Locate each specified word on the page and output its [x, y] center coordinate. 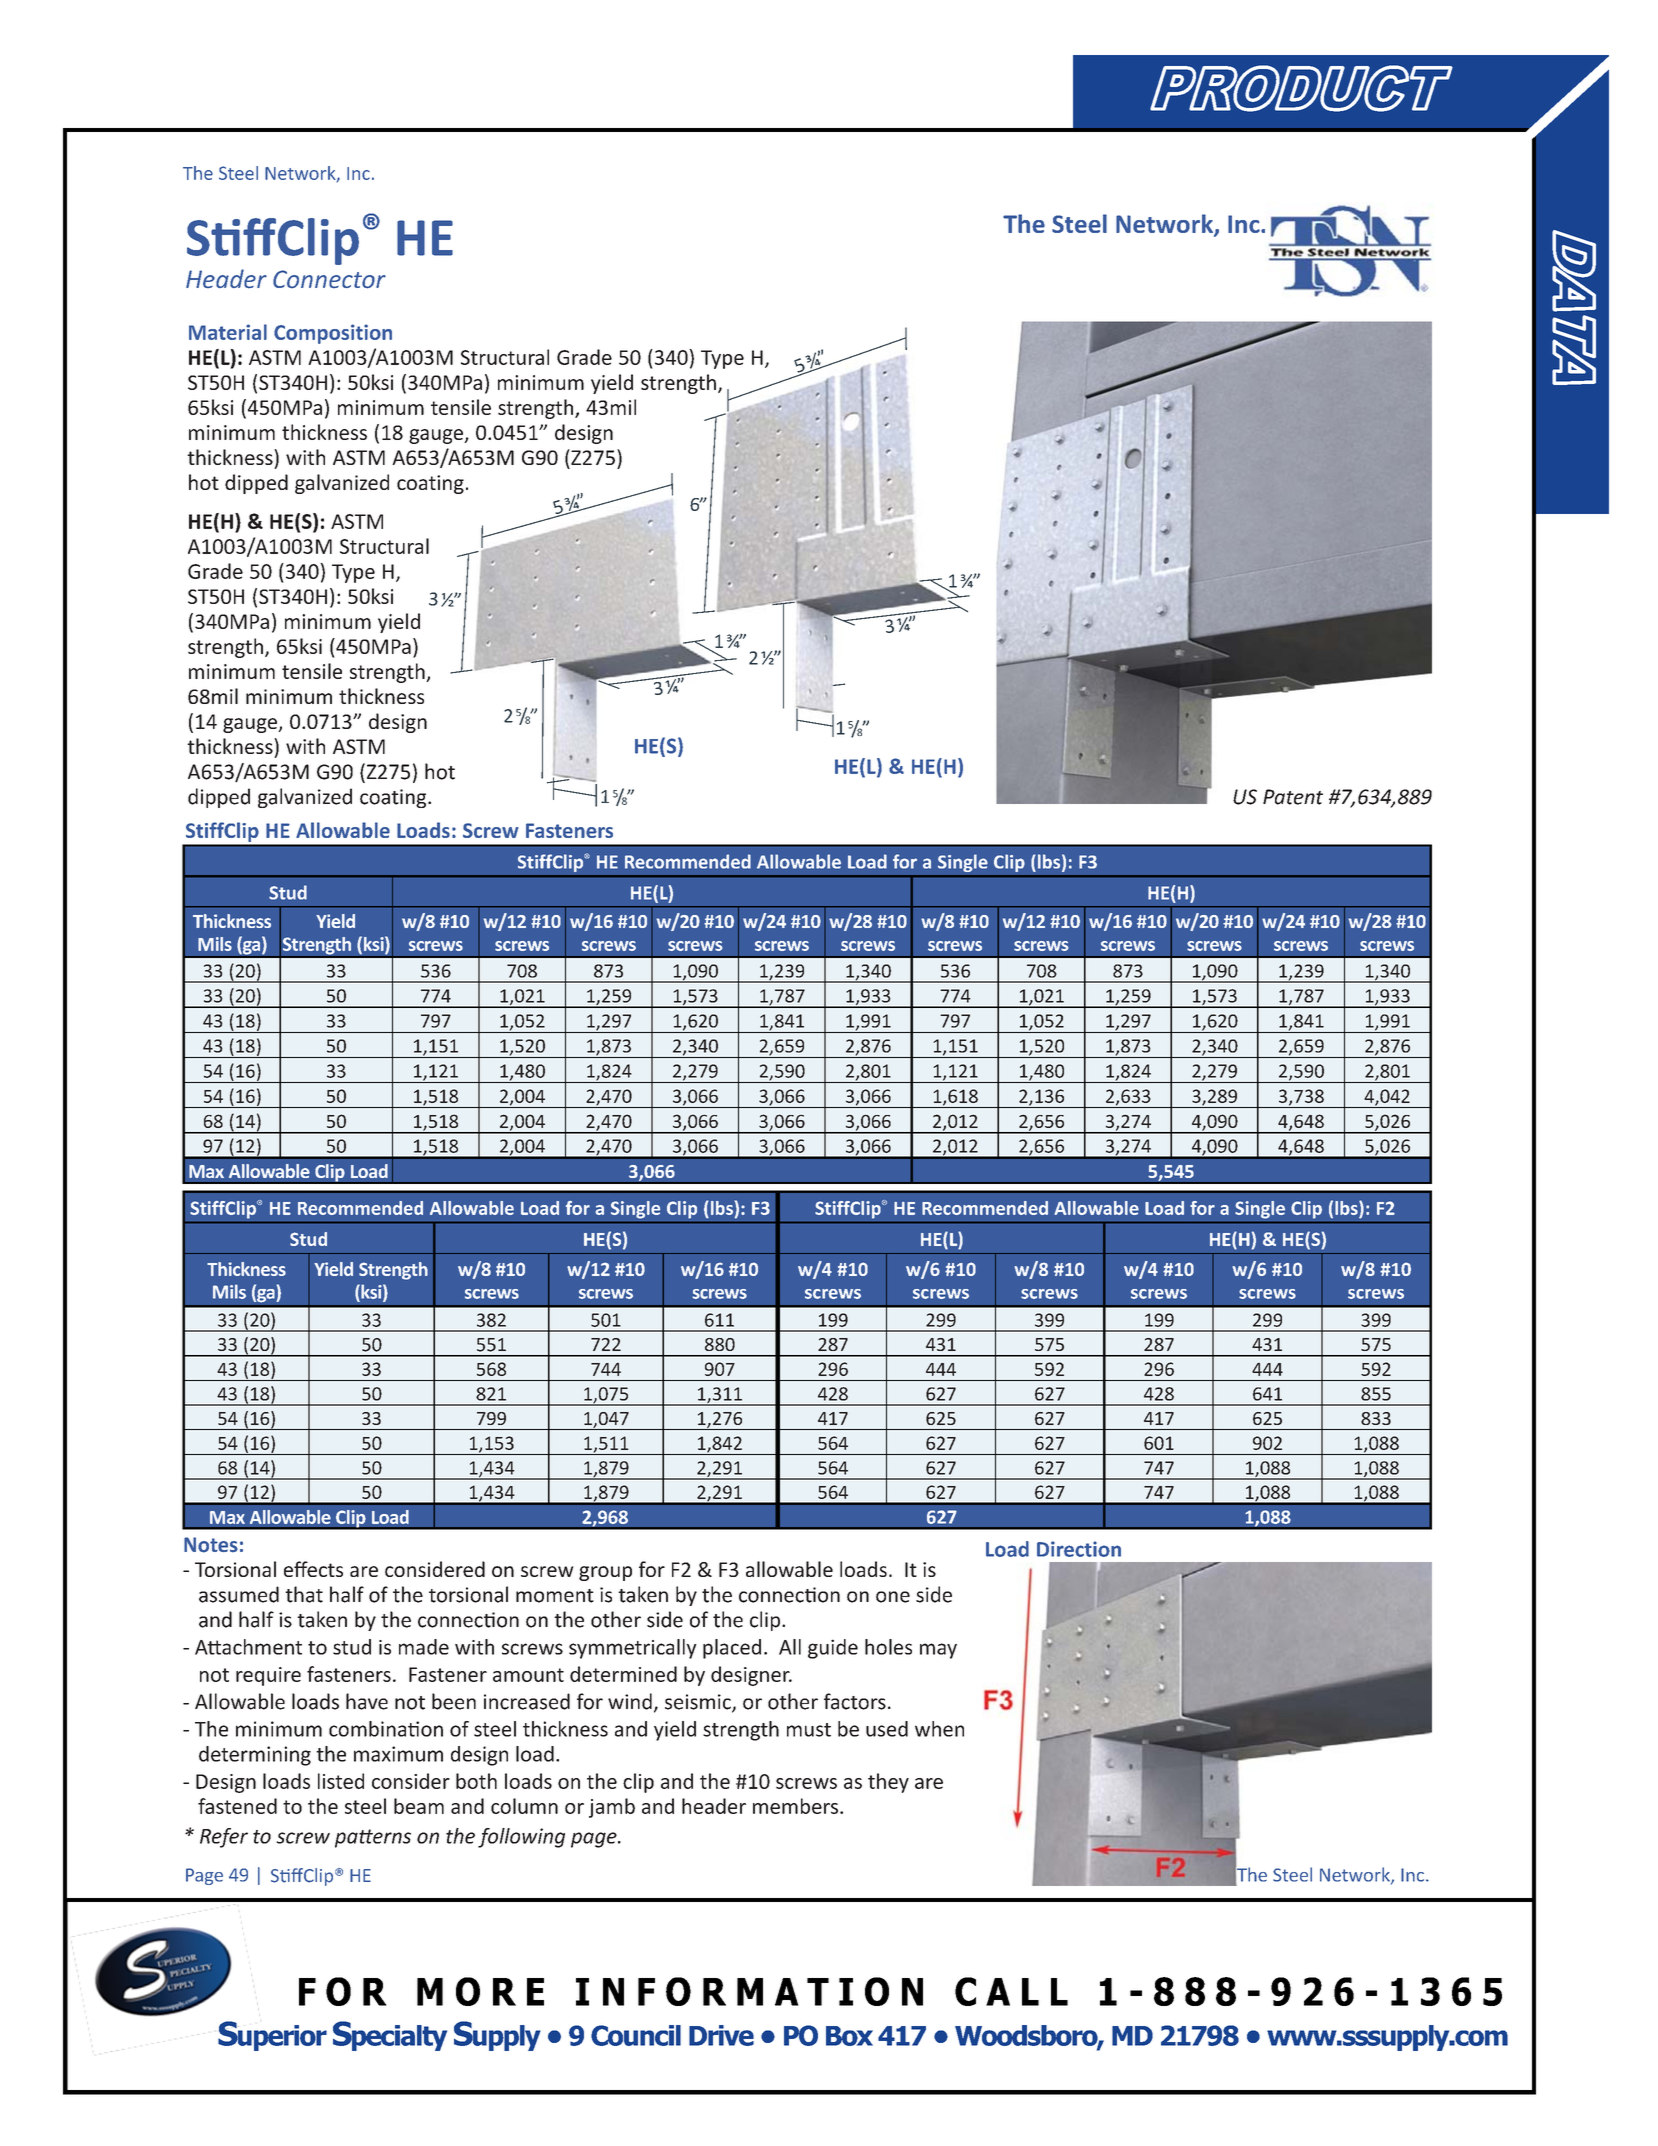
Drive [721, 2035]
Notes [211, 1545]
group [605, 1573]
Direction [1079, 1549]
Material [228, 332]
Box [849, 2036]
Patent [1293, 797]
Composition [333, 334]
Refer [224, 1838]
